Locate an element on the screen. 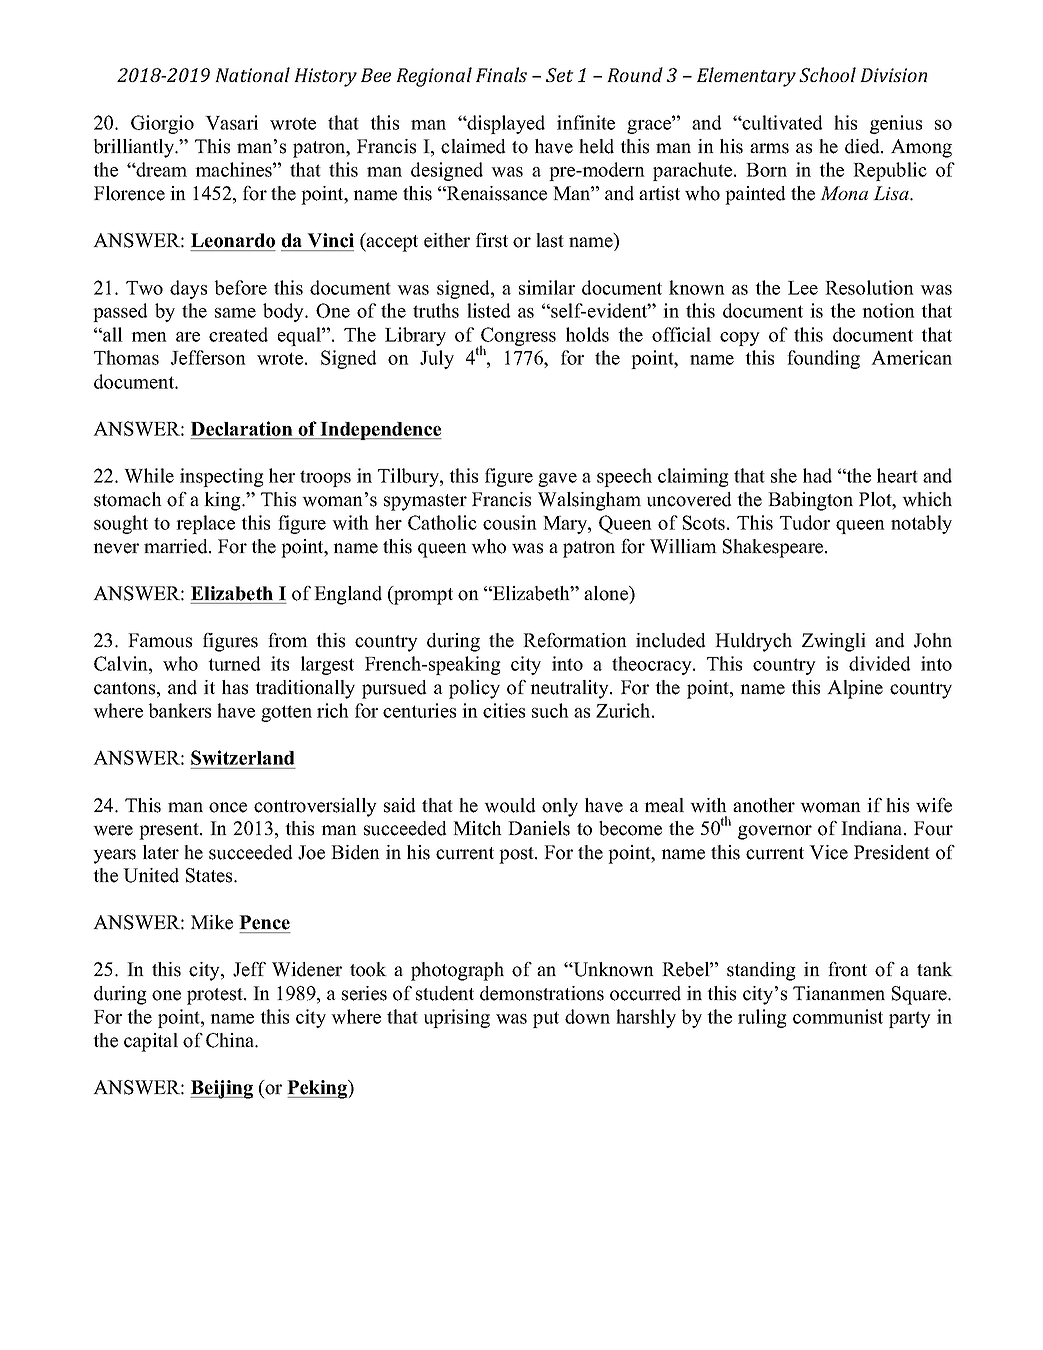  Reformation is located at coordinates (575, 640).
